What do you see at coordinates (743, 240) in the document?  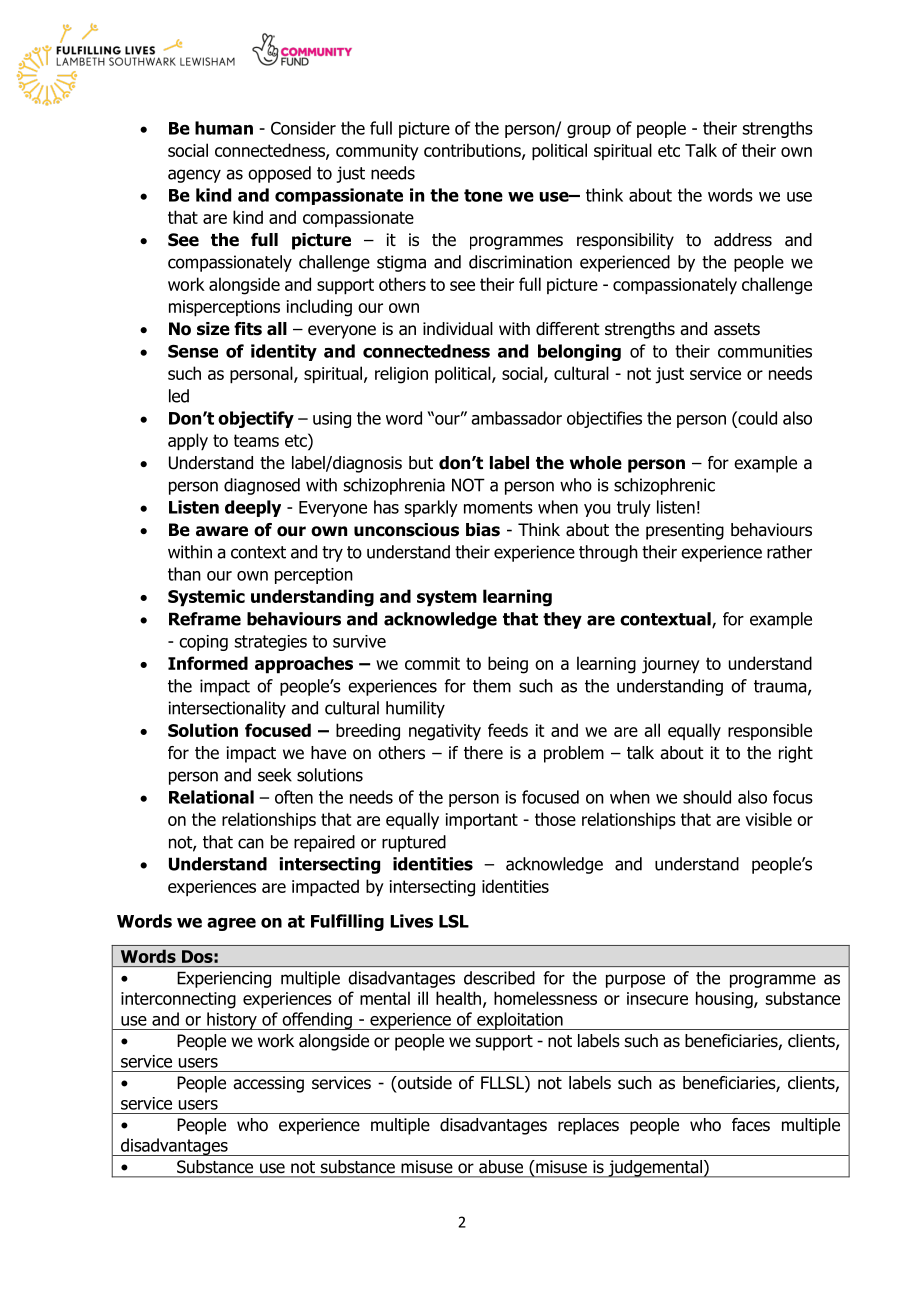 I see `address` at bounding box center [743, 240].
